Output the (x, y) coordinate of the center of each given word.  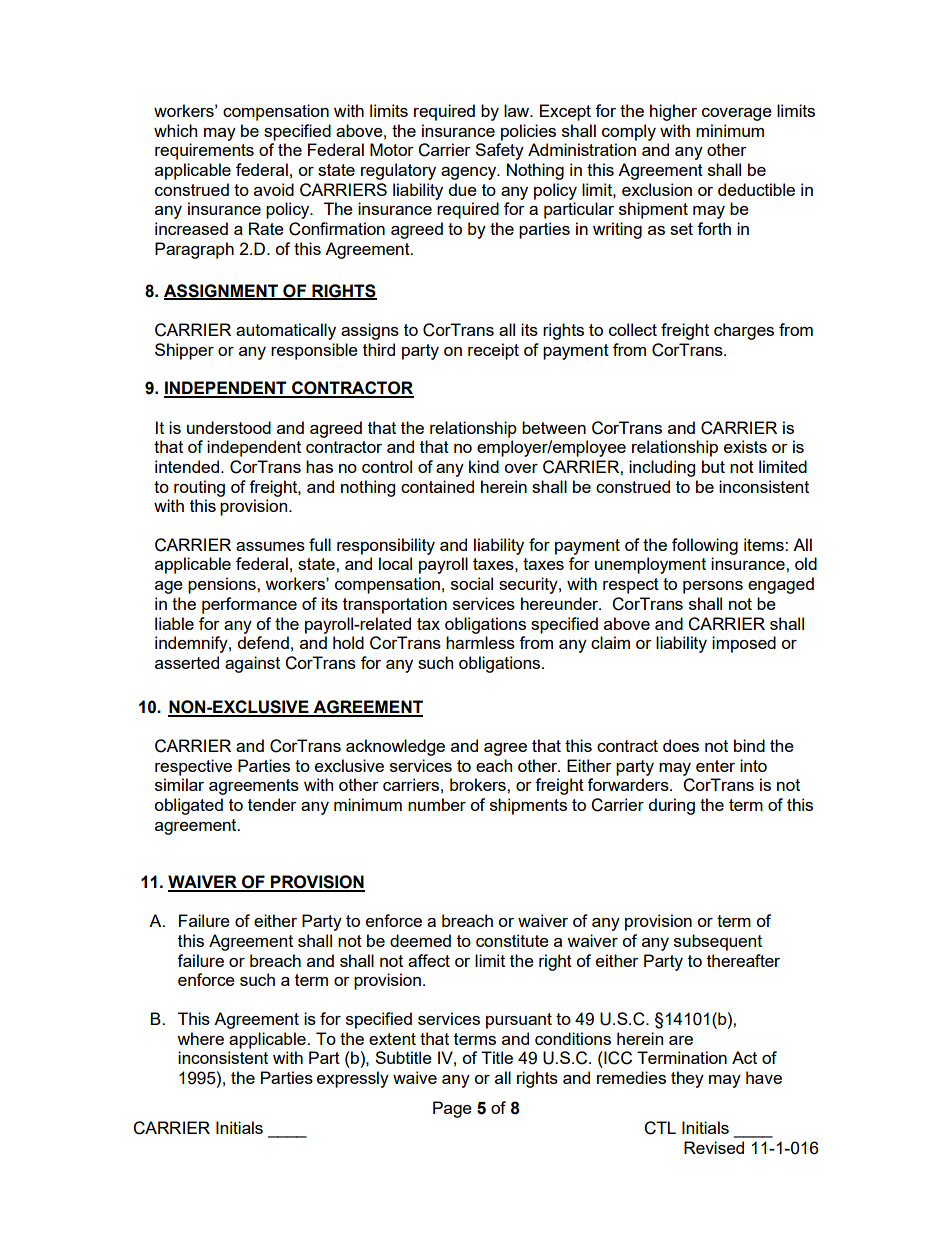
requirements (204, 151)
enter (715, 766)
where (200, 1038)
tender (272, 804)
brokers (479, 784)
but (713, 466)
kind (484, 466)
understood (229, 427)
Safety (499, 151)
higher (673, 112)
